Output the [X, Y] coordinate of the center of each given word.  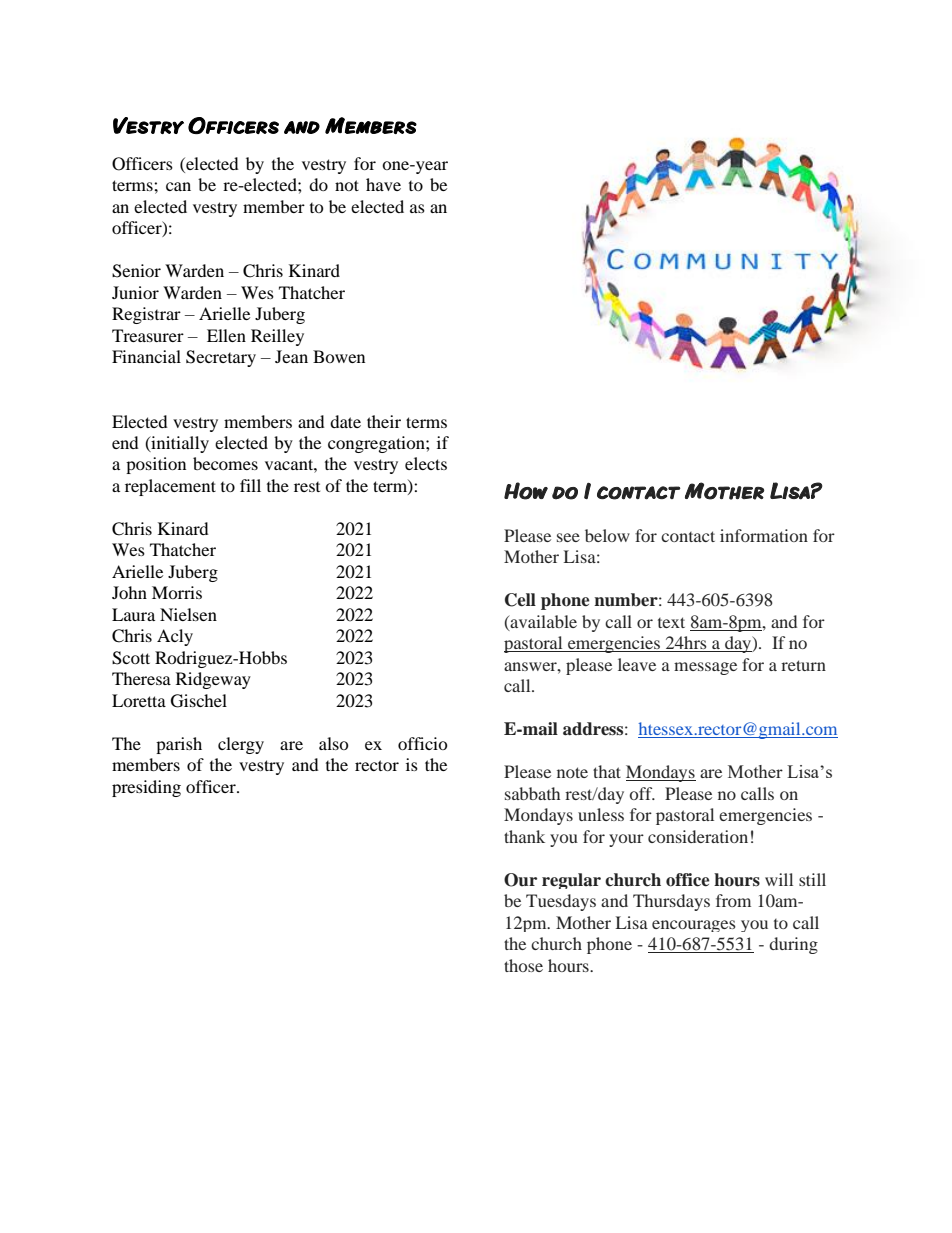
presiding [146, 788]
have [383, 184]
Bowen [339, 356]
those [523, 965]
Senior [136, 271]
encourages [694, 926]
